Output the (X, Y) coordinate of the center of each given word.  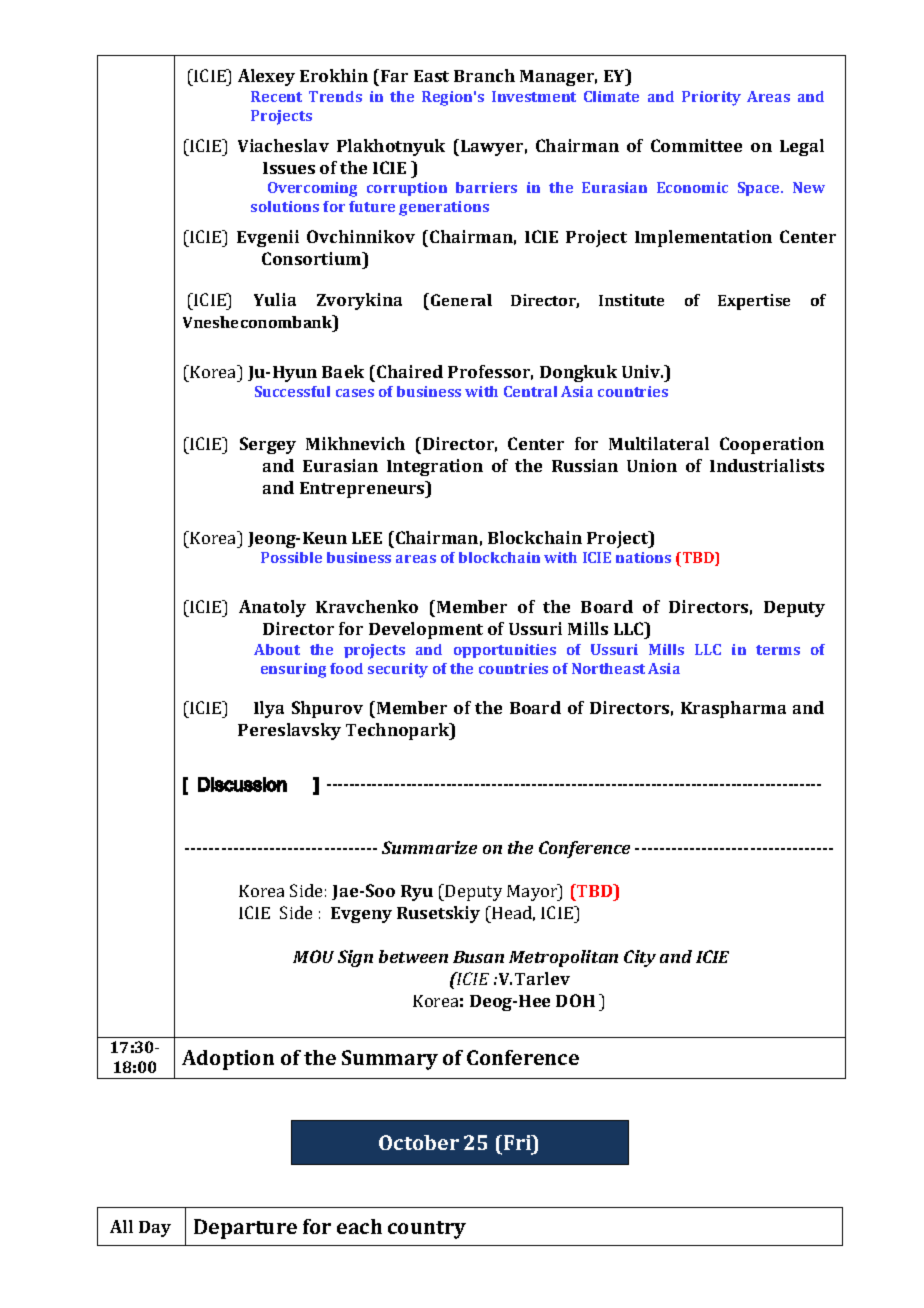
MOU (313, 956)
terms (778, 650)
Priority (711, 98)
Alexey (266, 77)
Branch (484, 75)
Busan (478, 957)
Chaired (410, 371)
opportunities (505, 651)
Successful (292, 391)
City (640, 958)
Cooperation (772, 445)
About (277, 649)
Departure (245, 1229)
